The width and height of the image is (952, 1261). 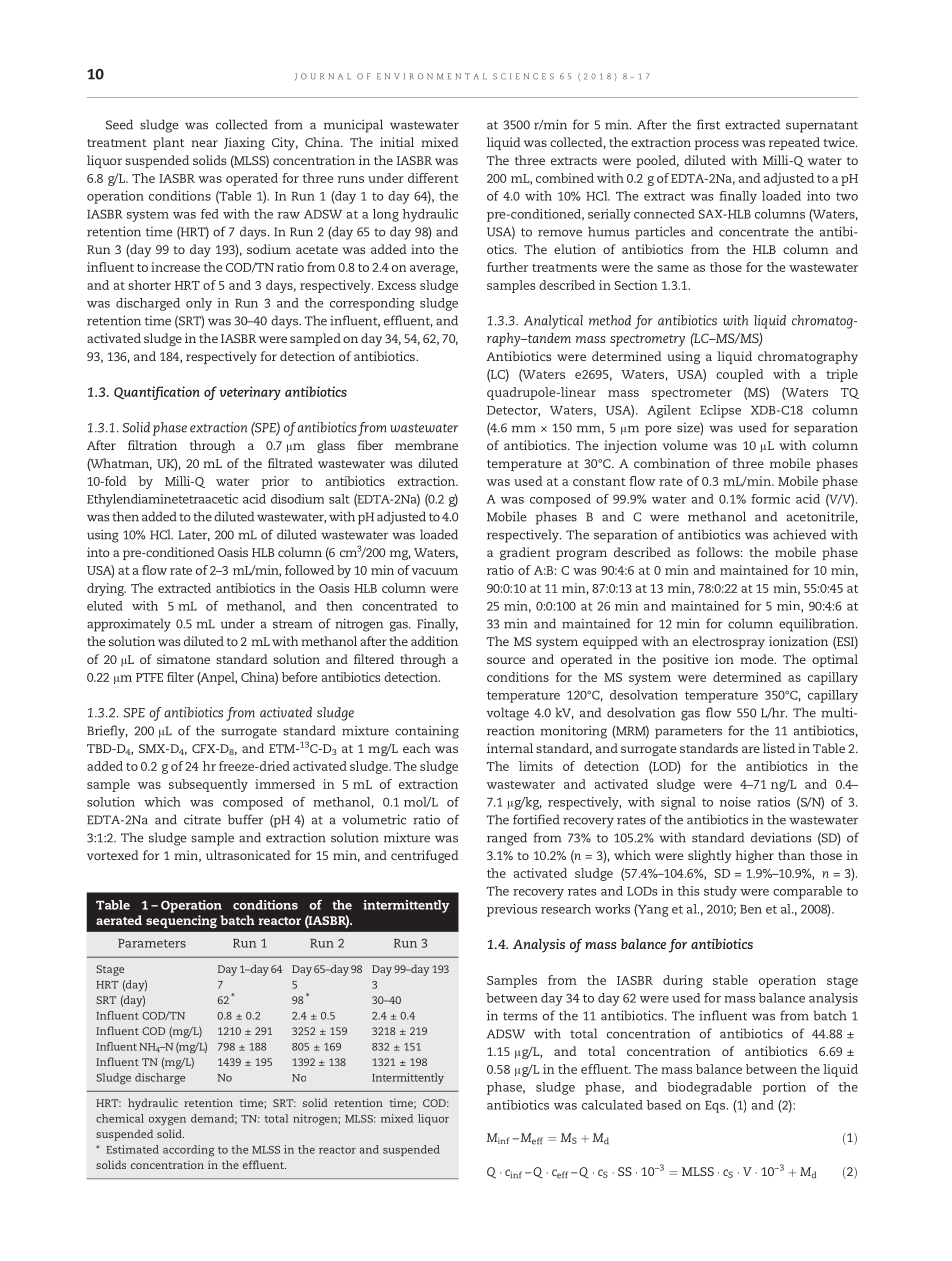 What do you see at coordinates (510, 748) in the image?
I see `internal` at bounding box center [510, 748].
